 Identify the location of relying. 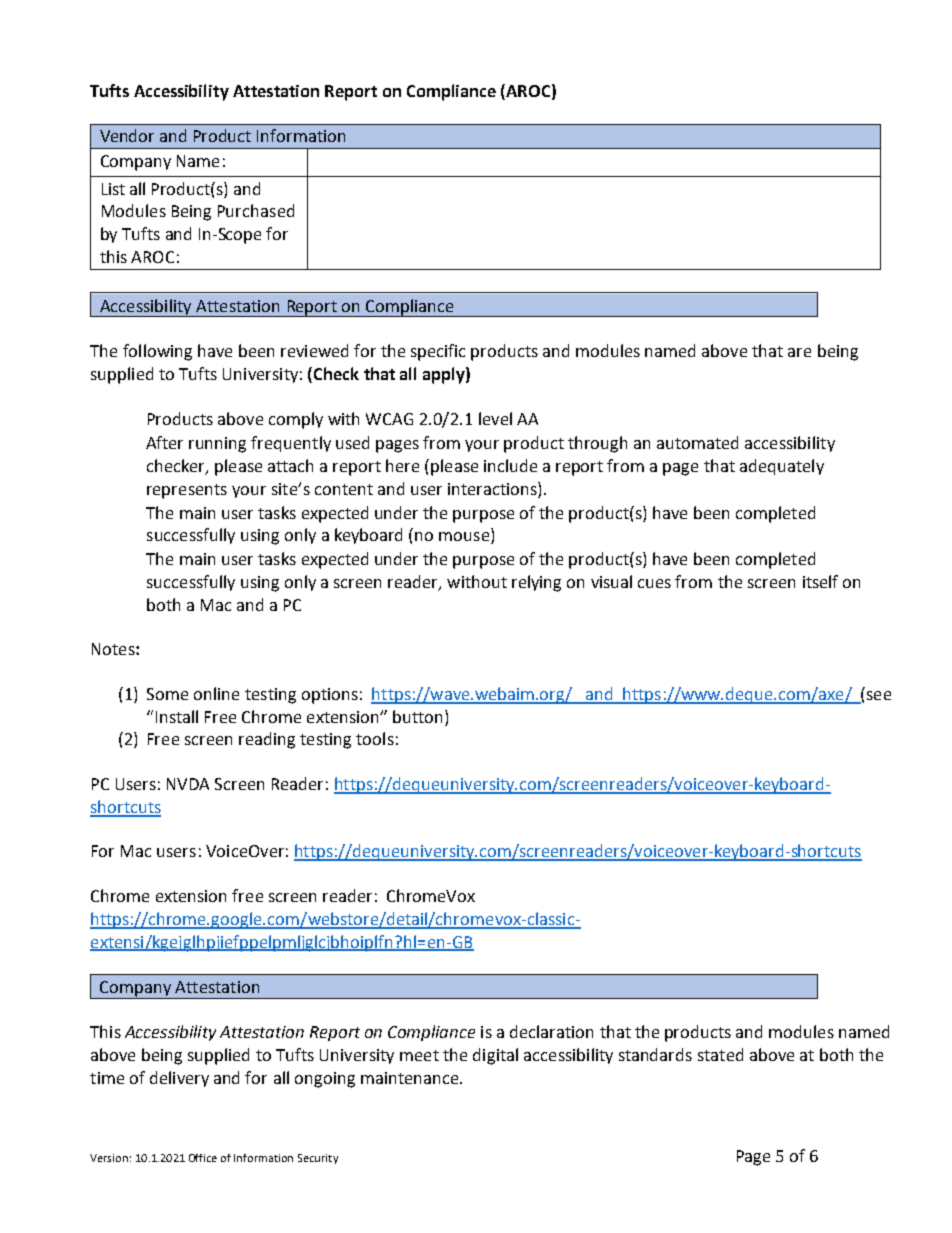
(536, 583).
